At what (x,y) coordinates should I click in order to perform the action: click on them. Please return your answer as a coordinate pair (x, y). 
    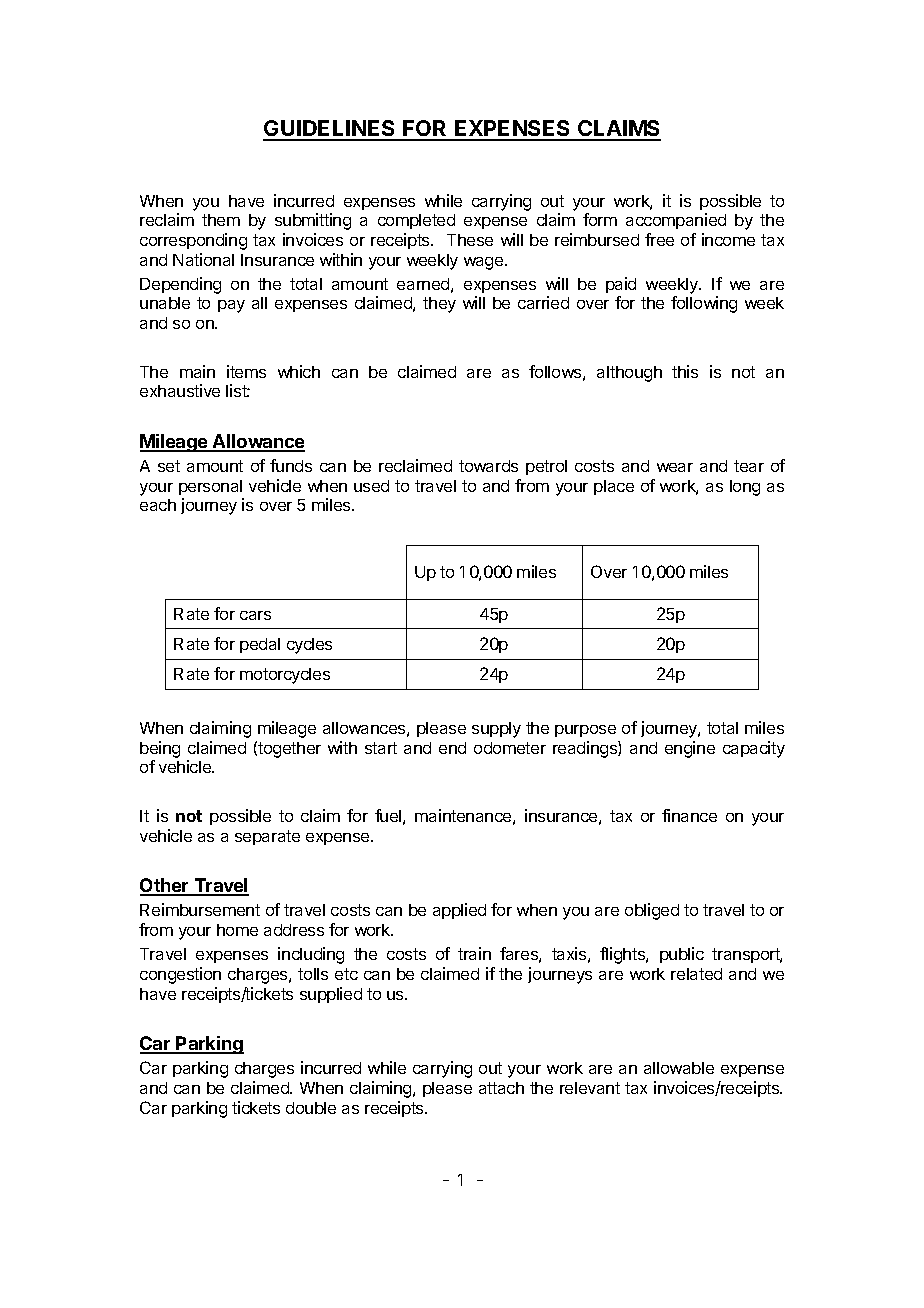
    Looking at the image, I should click on (221, 220).
